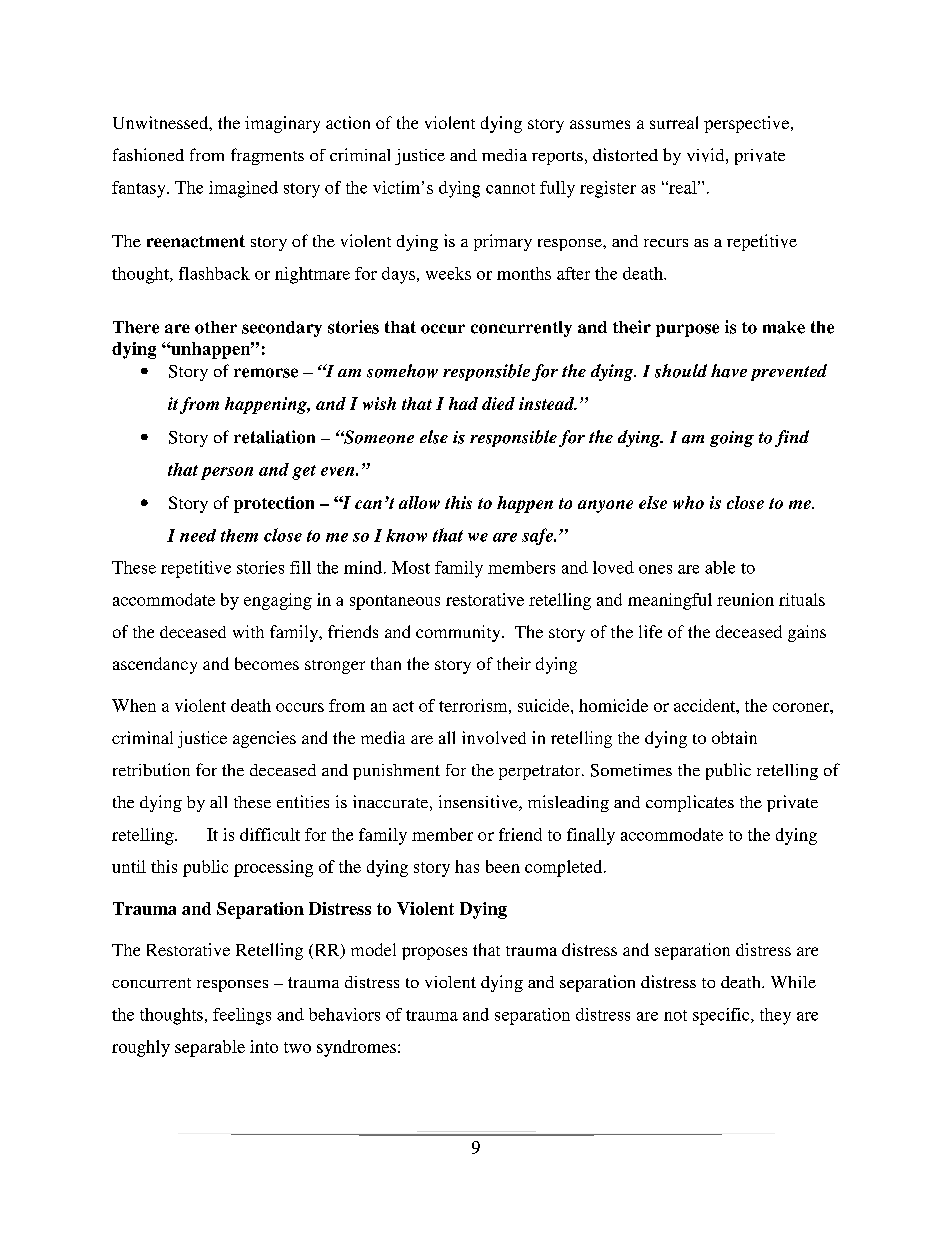 The width and height of the screenshot is (952, 1233). Describe the element at coordinates (267, 156) in the screenshot. I see `fragments` at that location.
